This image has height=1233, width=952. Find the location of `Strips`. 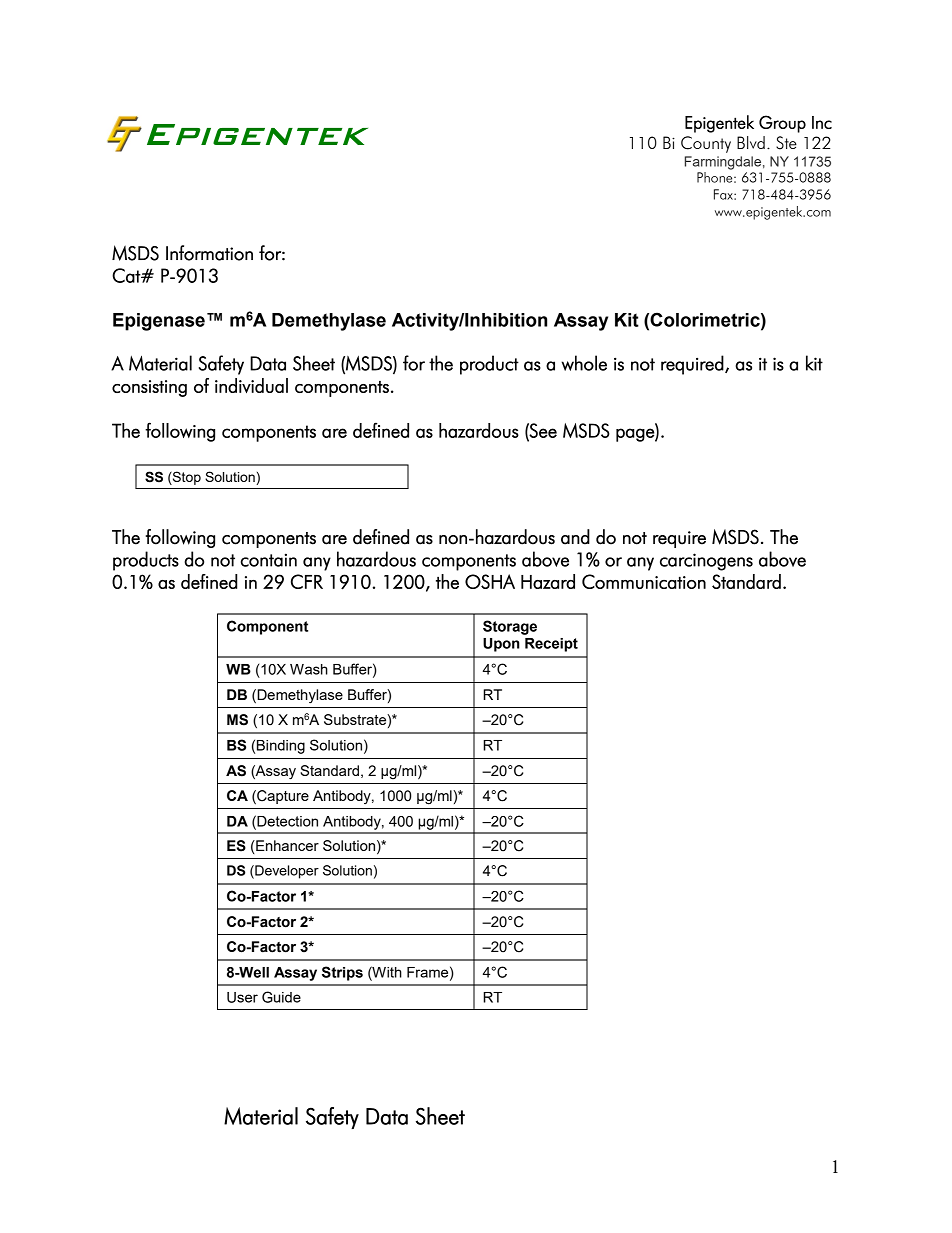

Strips is located at coordinates (342, 973).
